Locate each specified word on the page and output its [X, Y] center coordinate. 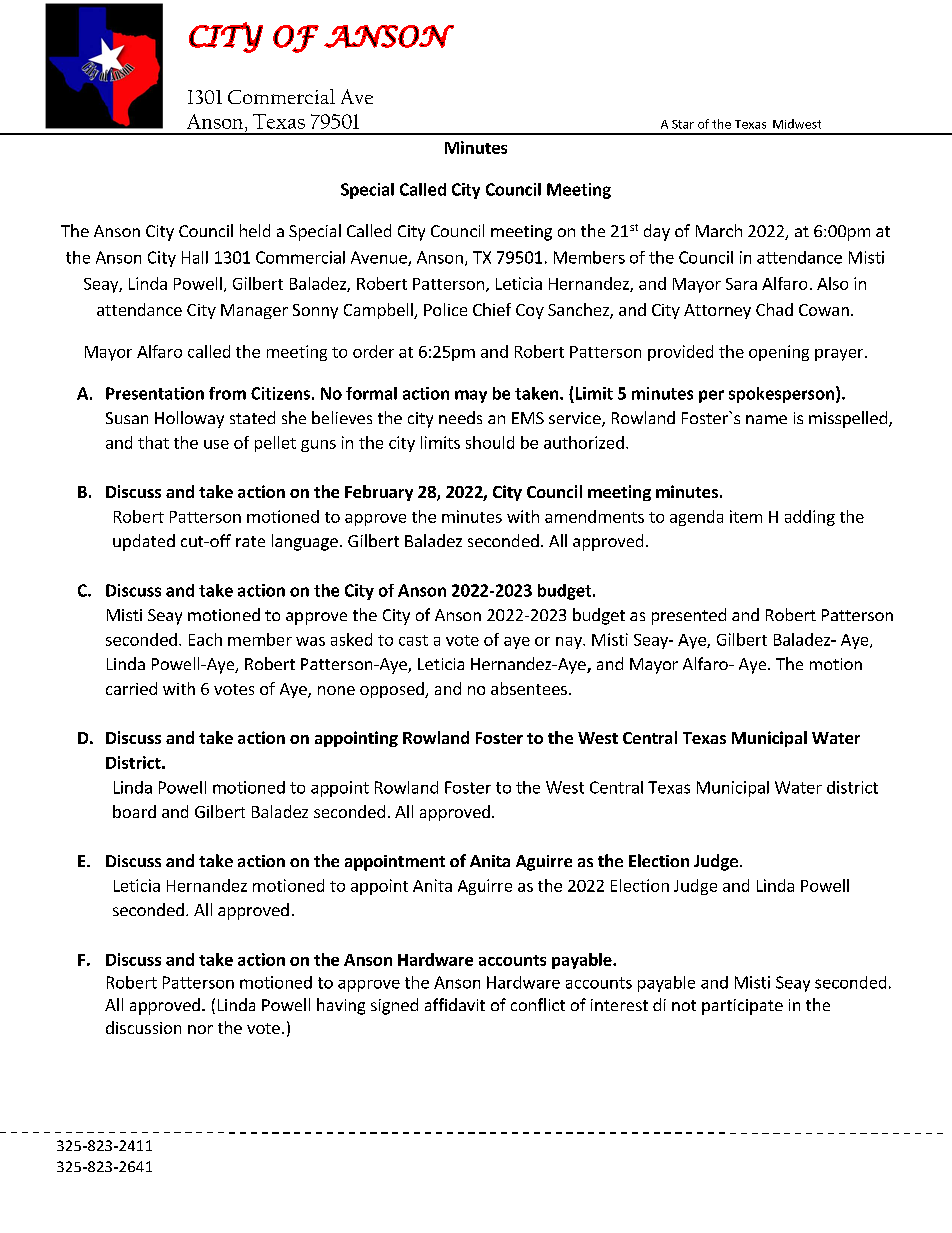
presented [689, 616]
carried [131, 688]
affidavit [455, 1004]
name [766, 419]
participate [742, 1007]
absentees [529, 688]
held [255, 230]
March [719, 230]
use [216, 444]
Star [683, 124]
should [490, 442]
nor [200, 1029]
